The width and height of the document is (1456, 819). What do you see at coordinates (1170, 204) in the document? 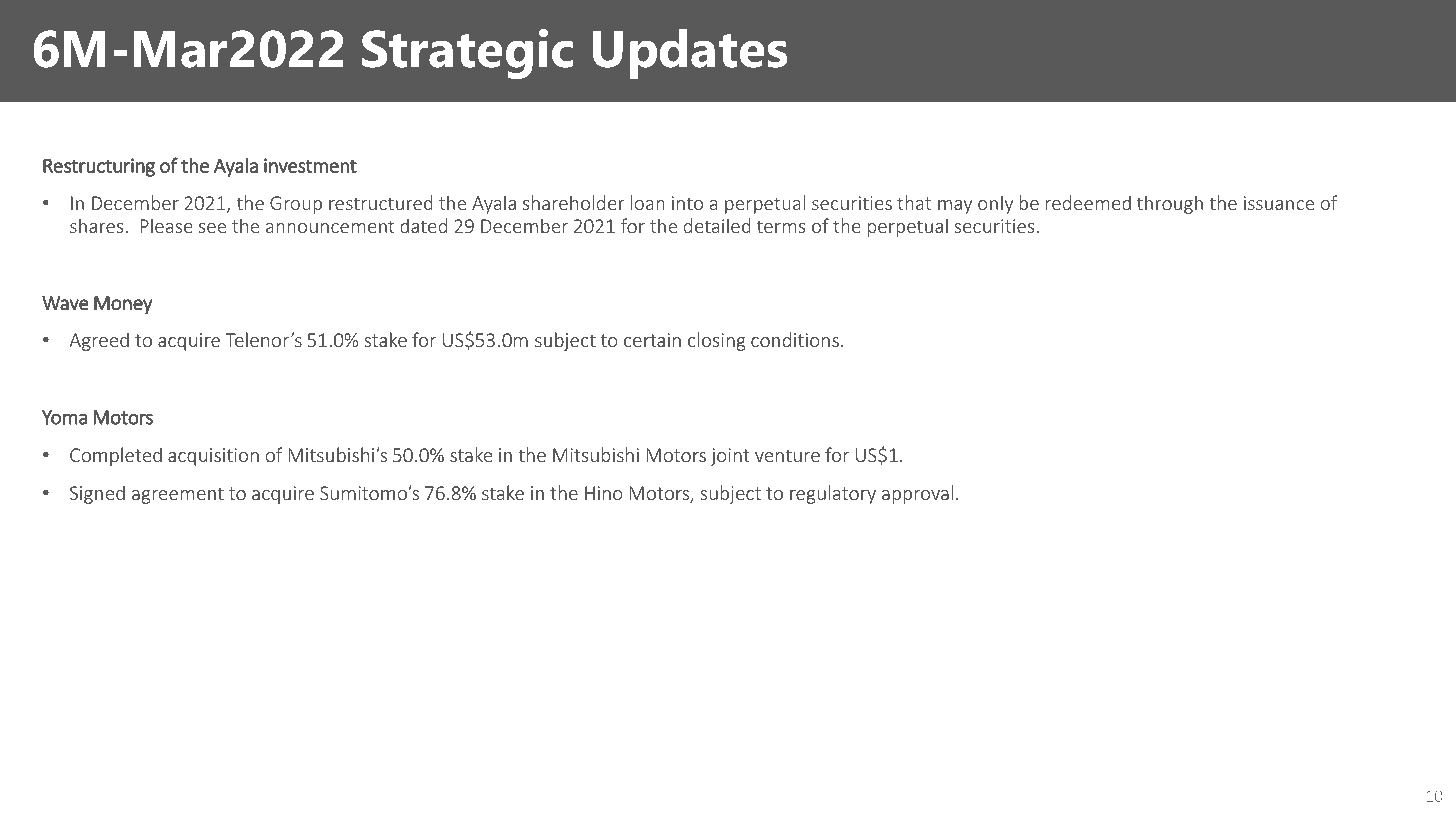
I see `through` at bounding box center [1170, 204].
